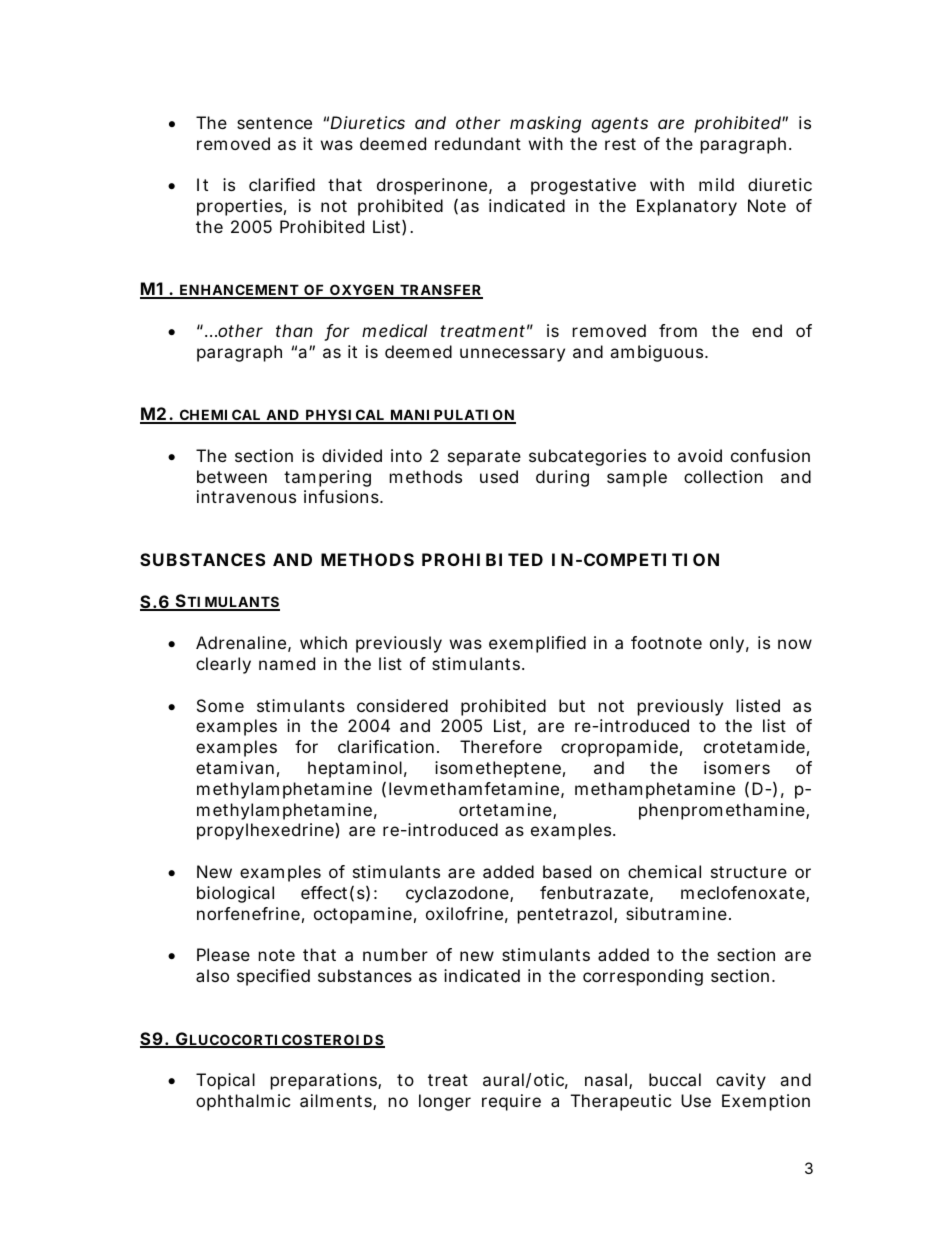 The height and width of the screenshot is (1233, 952). I want to click on than, so click(294, 330).
